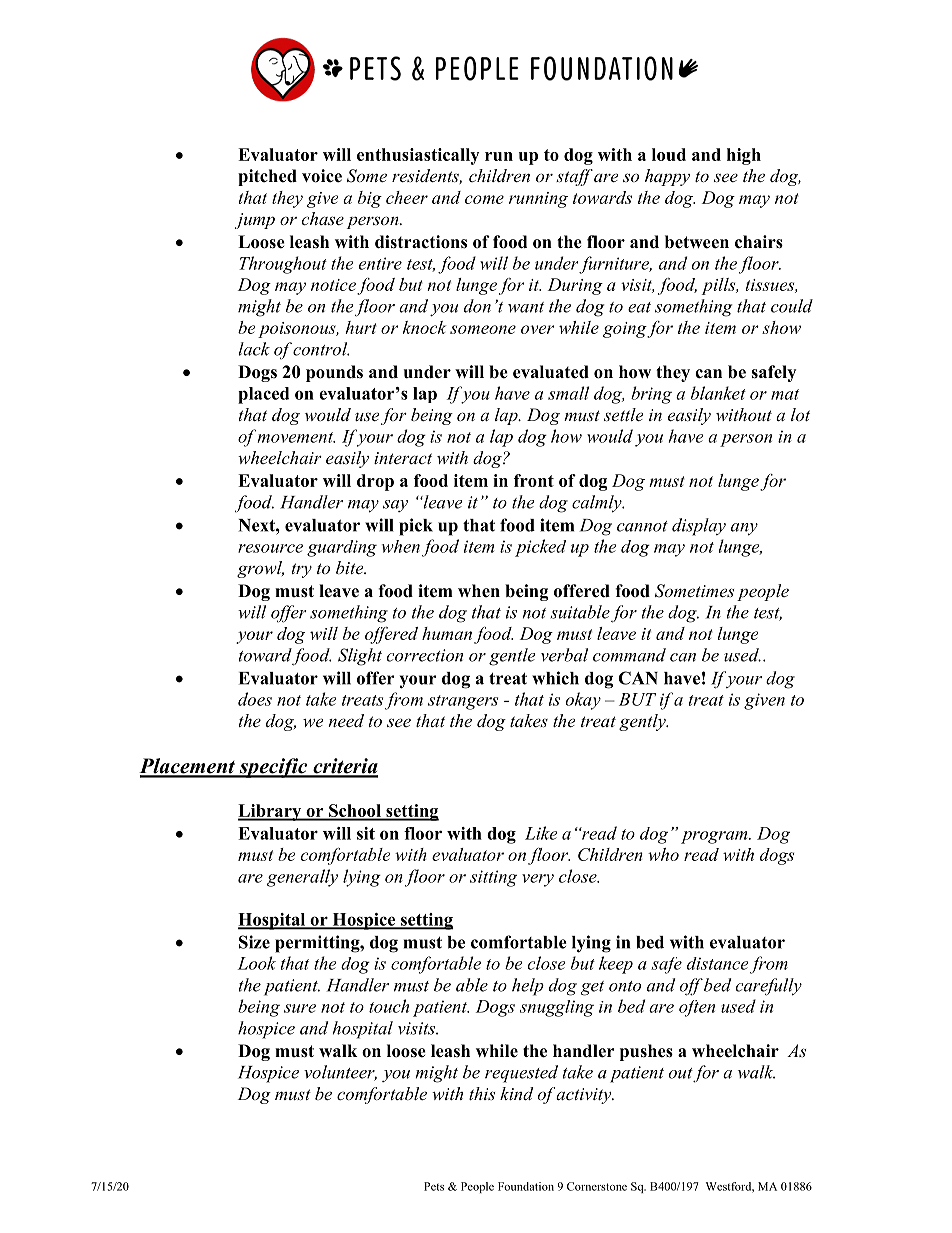  What do you see at coordinates (744, 529) in the image?
I see `any` at bounding box center [744, 529].
